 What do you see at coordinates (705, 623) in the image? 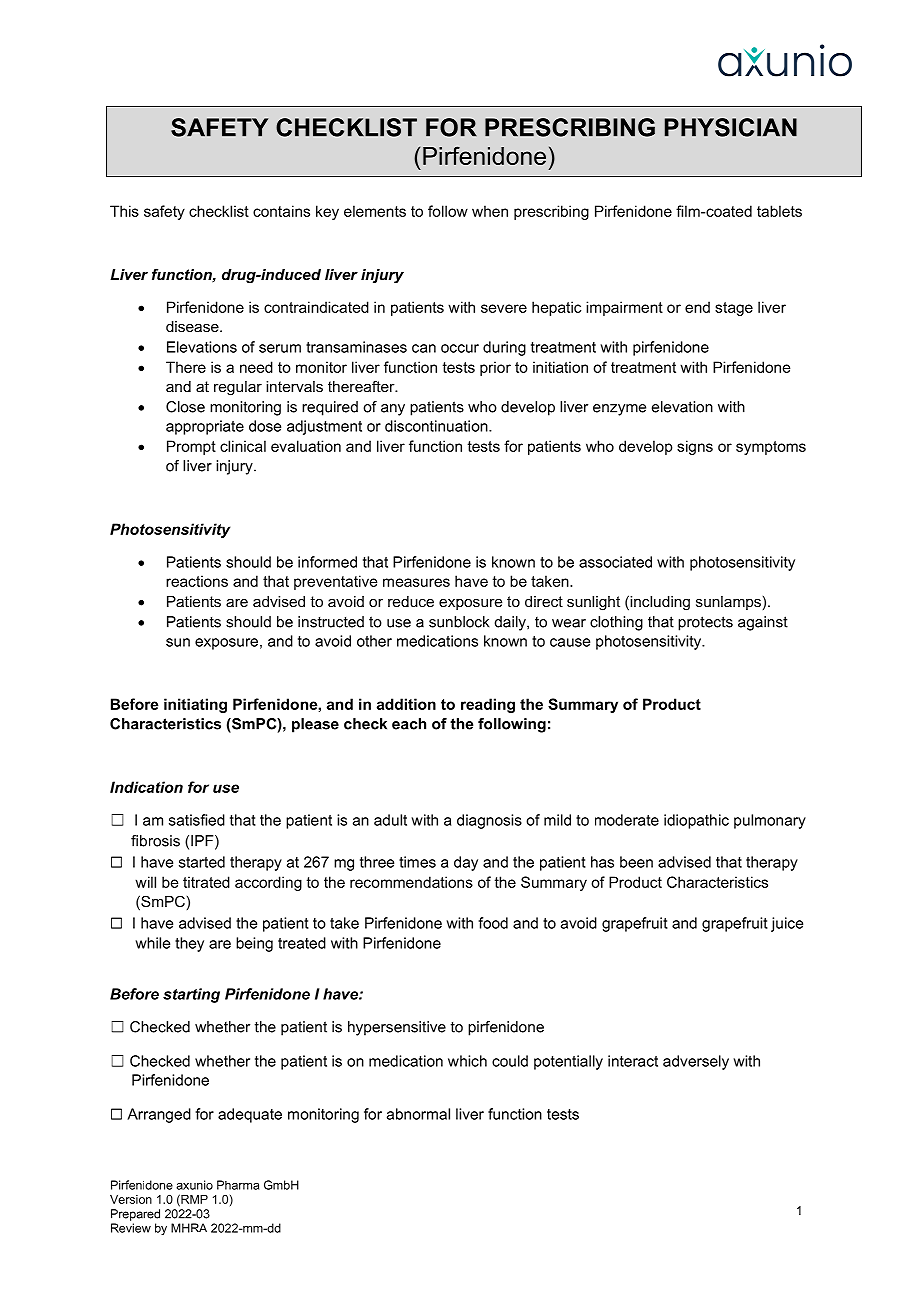
I see `protects` at bounding box center [705, 623].
